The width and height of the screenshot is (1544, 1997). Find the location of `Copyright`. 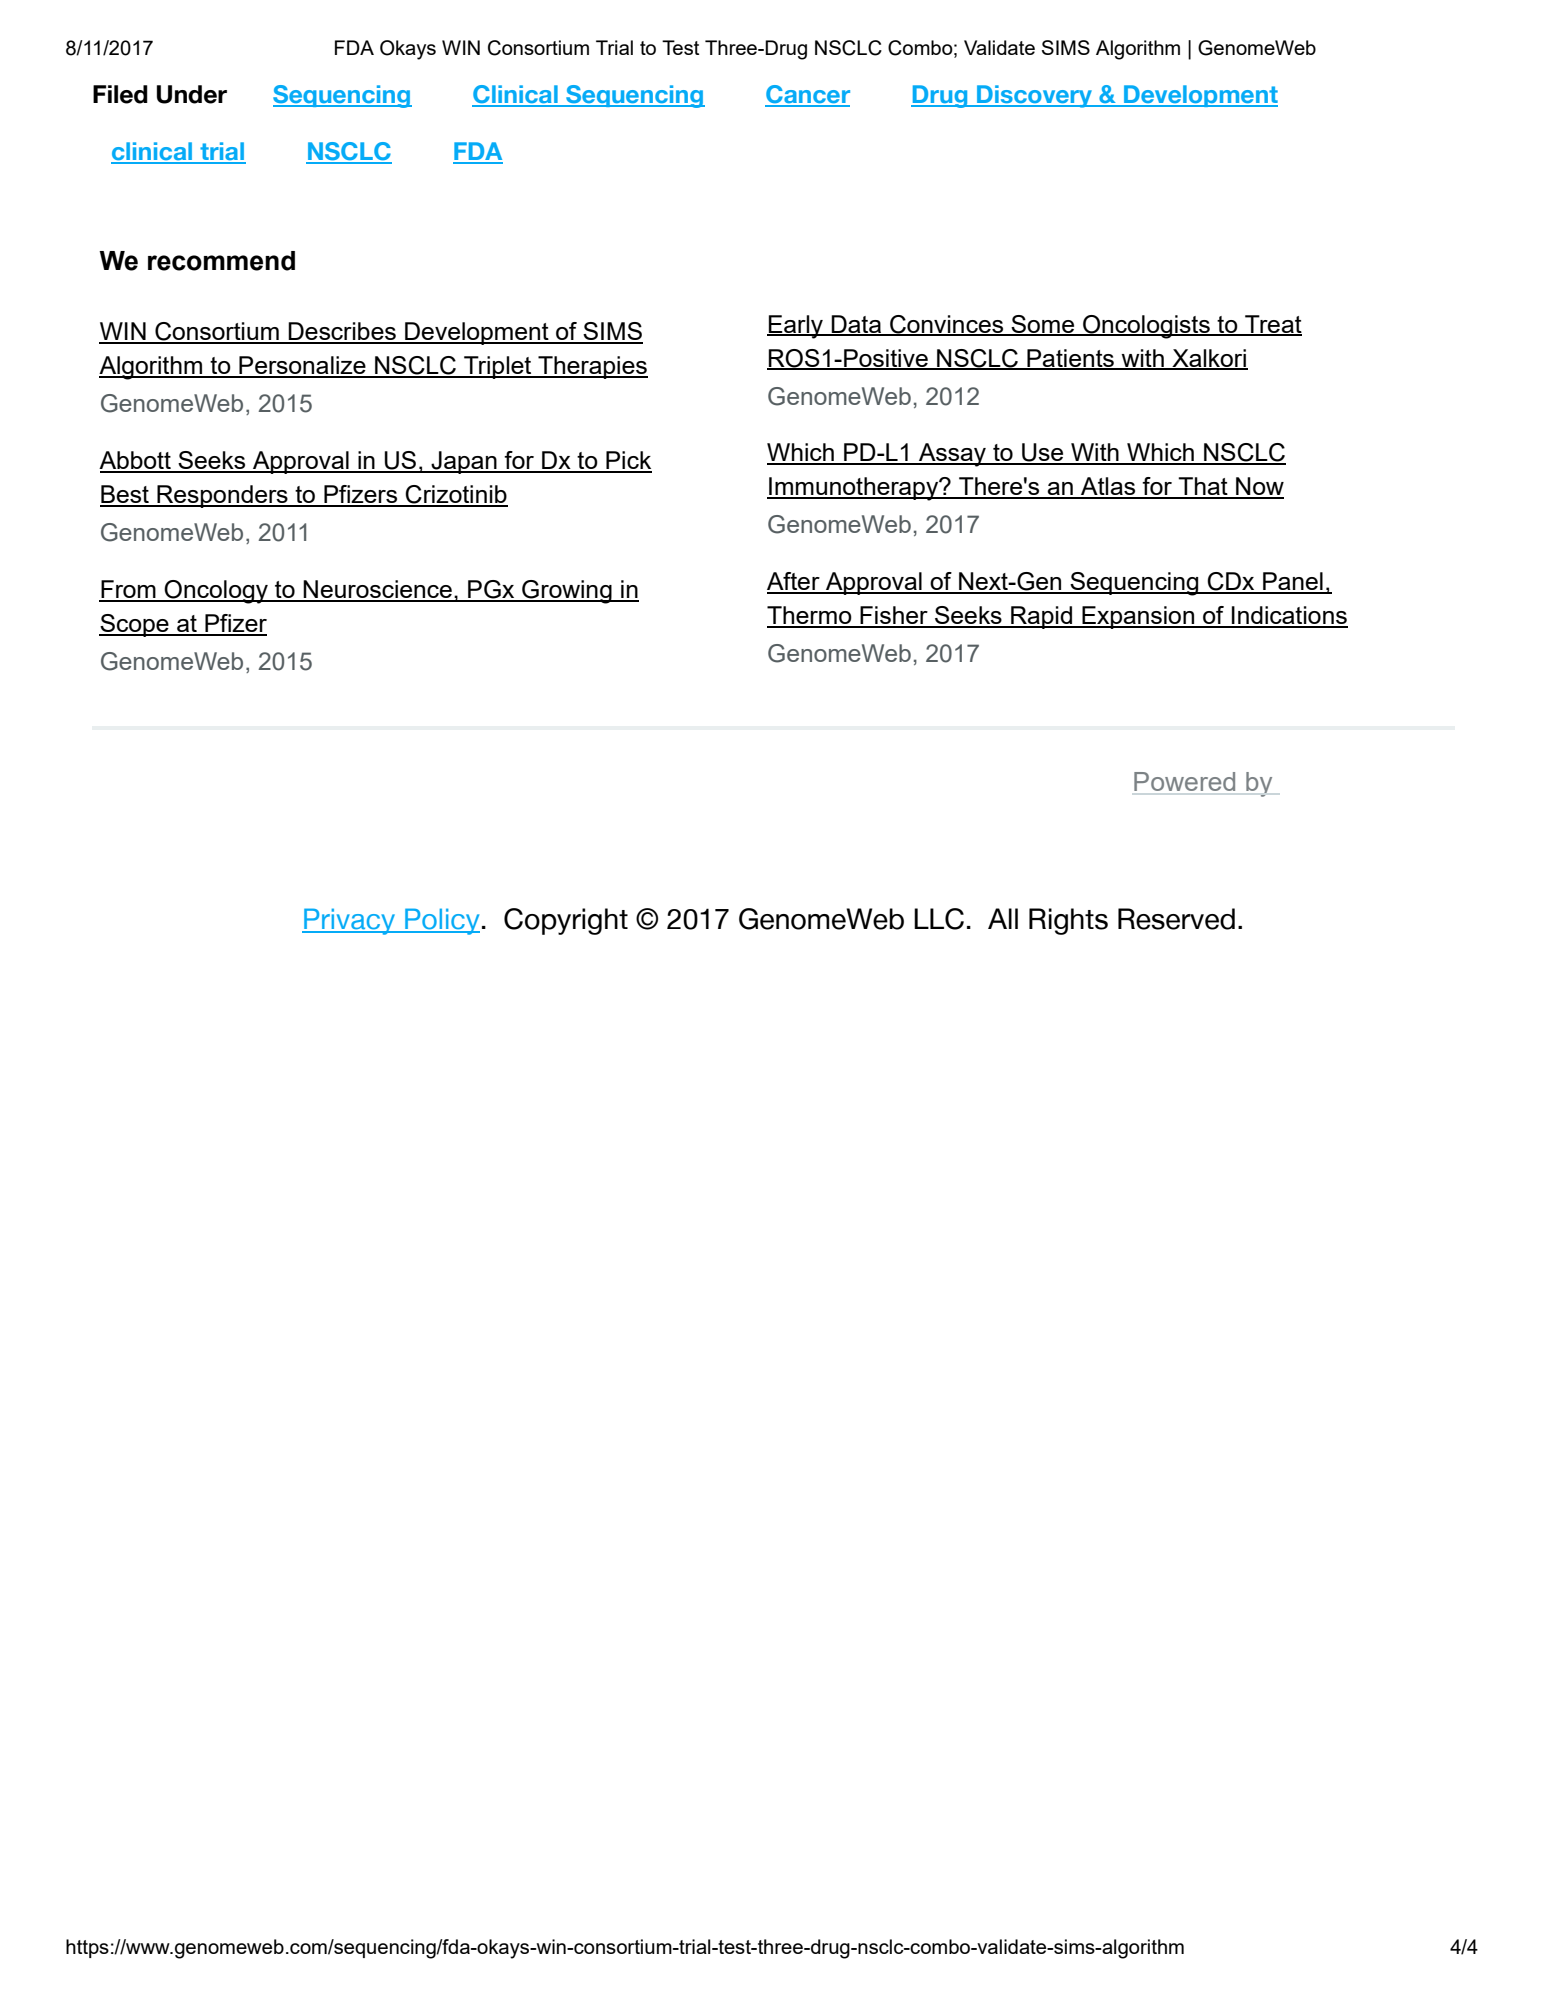

Copyright is located at coordinates (566, 921).
